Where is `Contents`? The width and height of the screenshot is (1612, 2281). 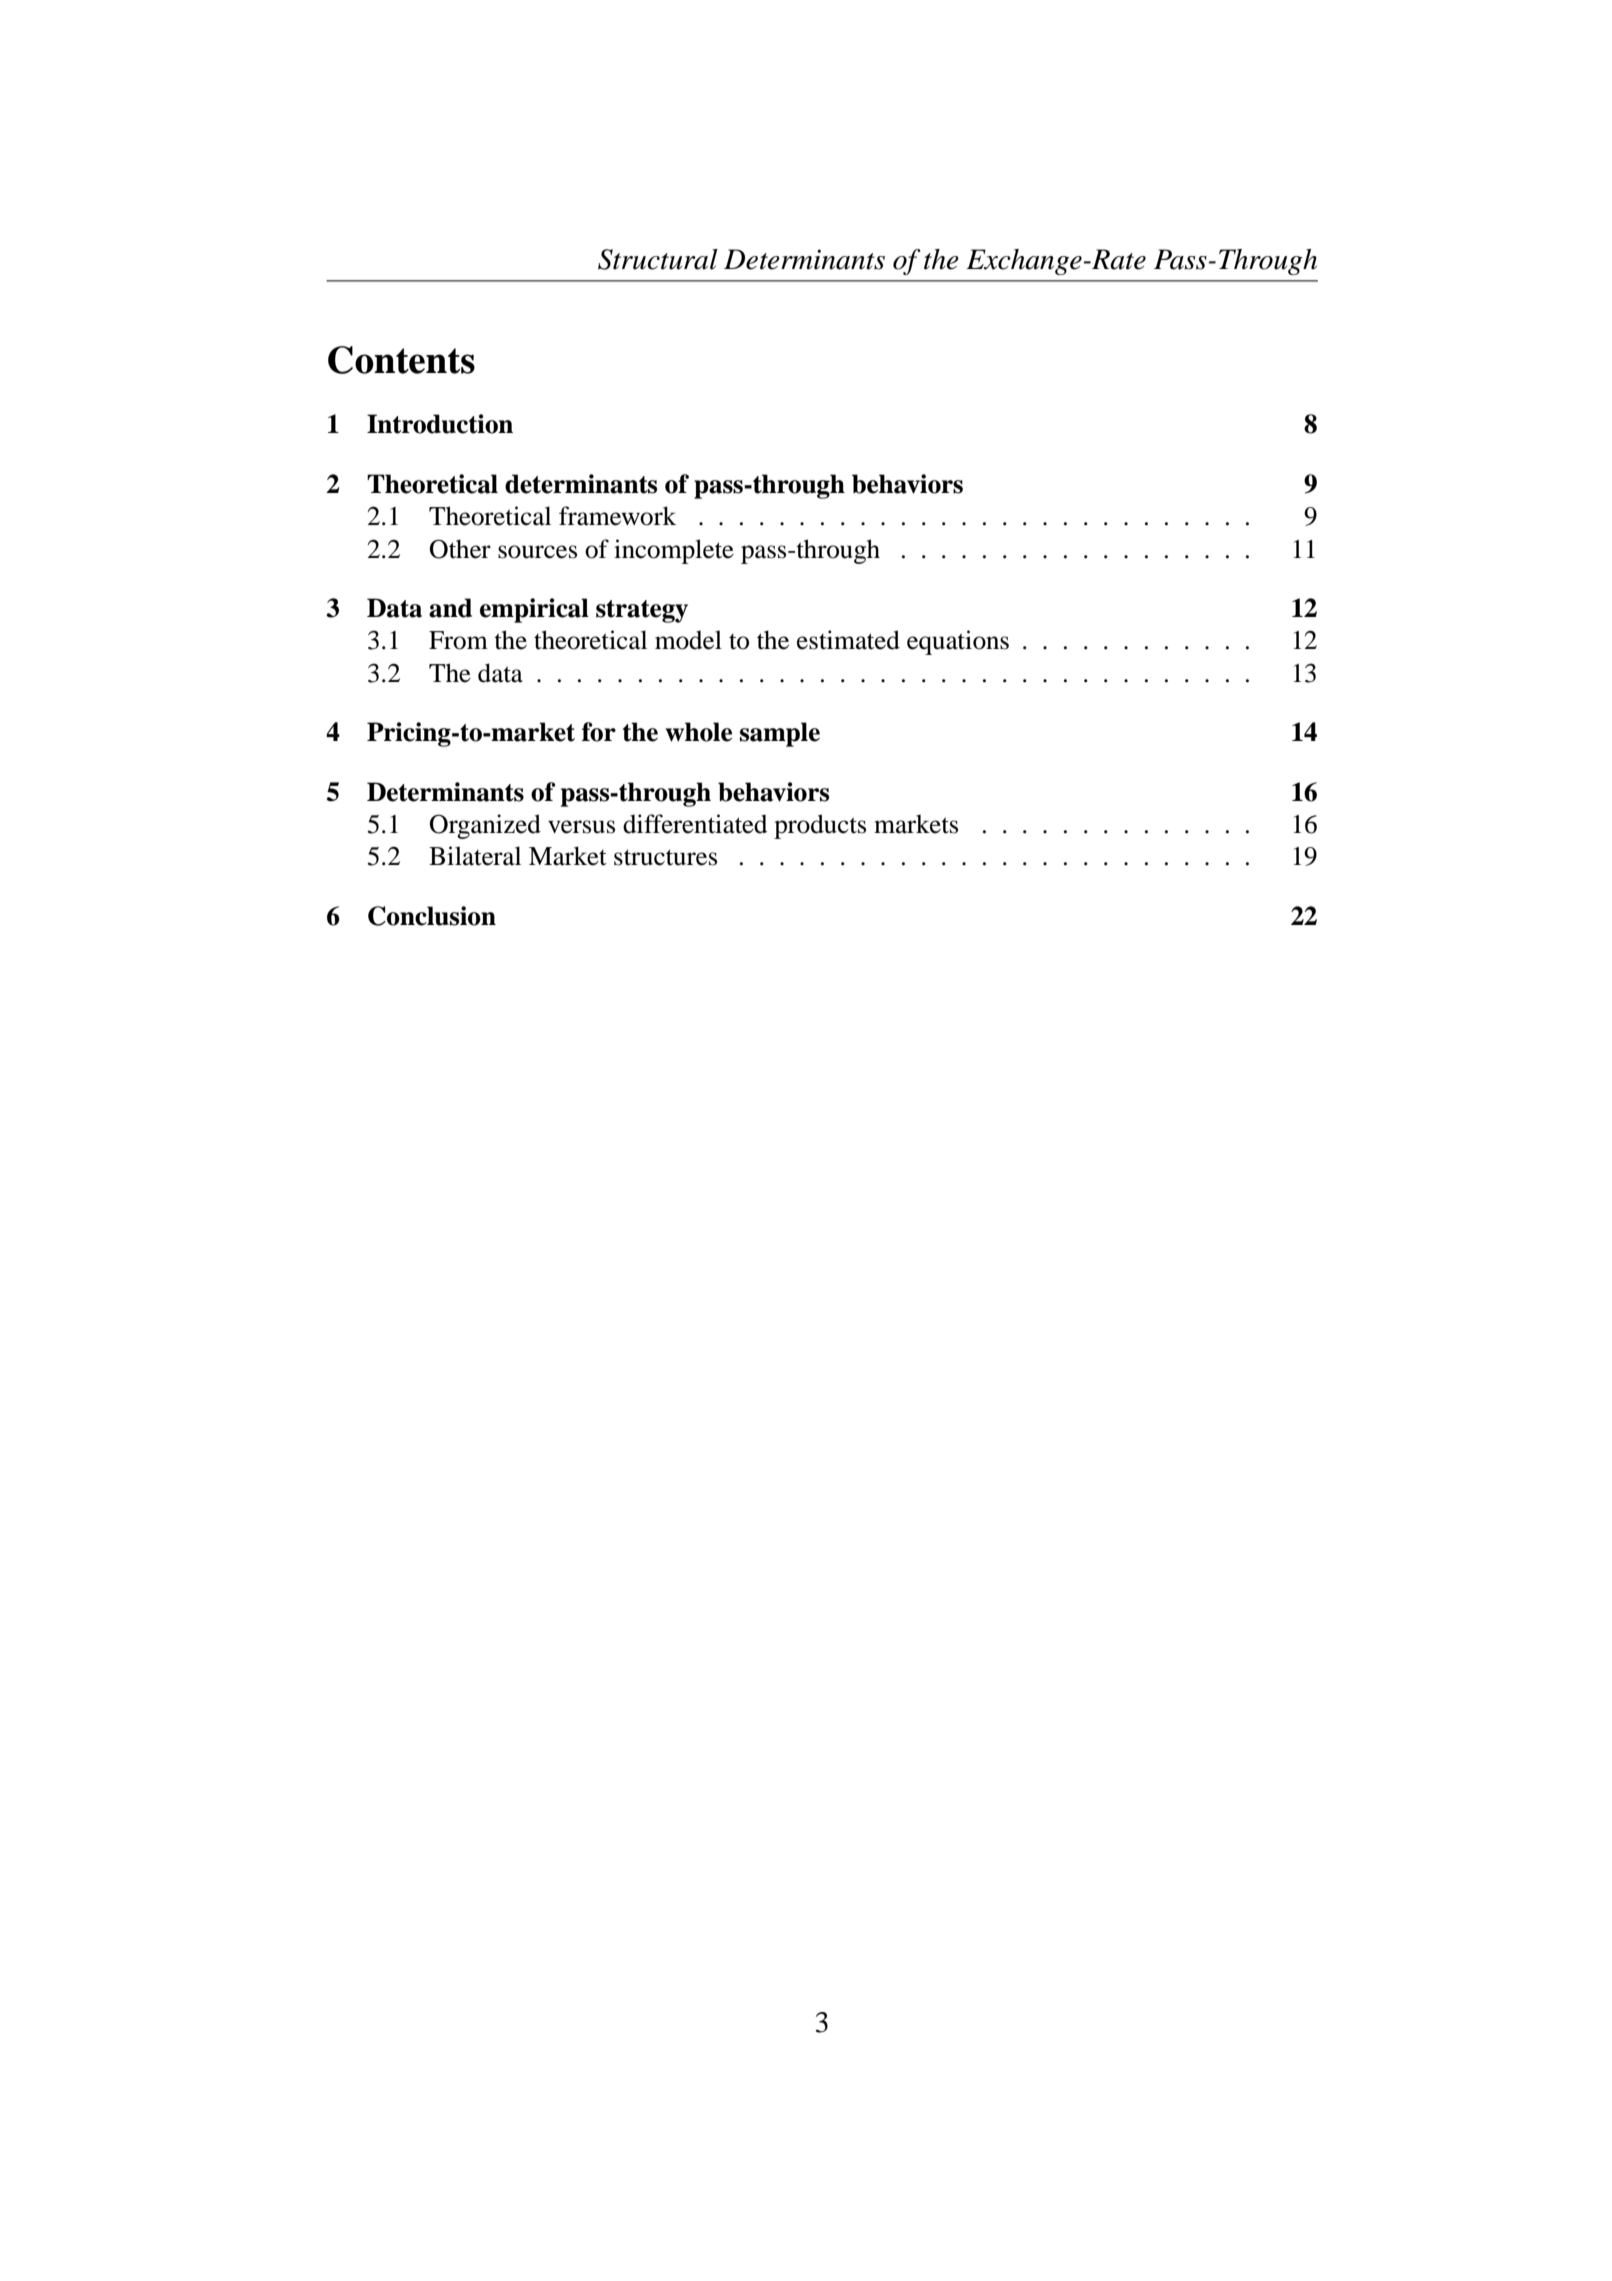 Contents is located at coordinates (401, 360).
